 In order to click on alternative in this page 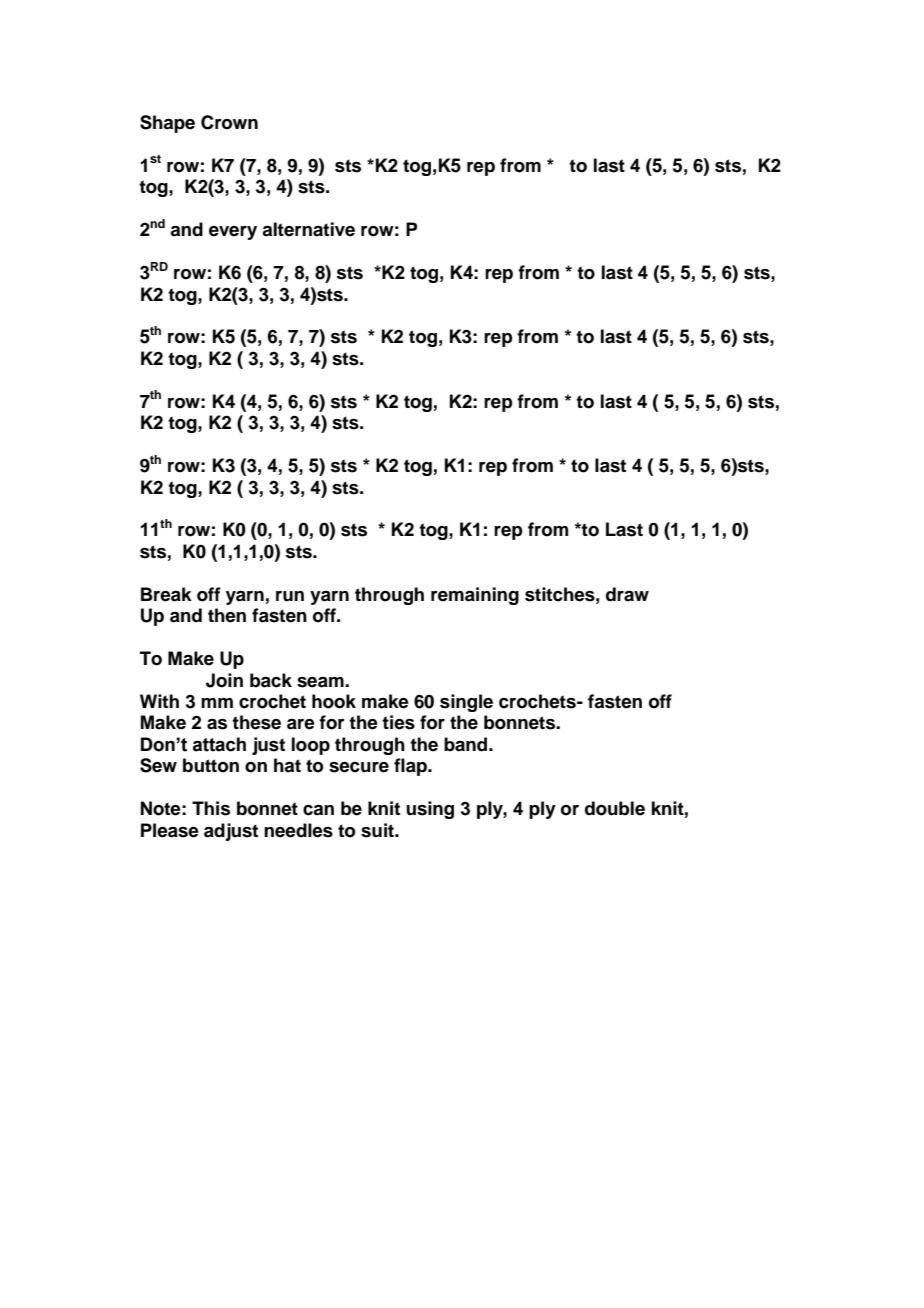, I will do `click(308, 229)`.
